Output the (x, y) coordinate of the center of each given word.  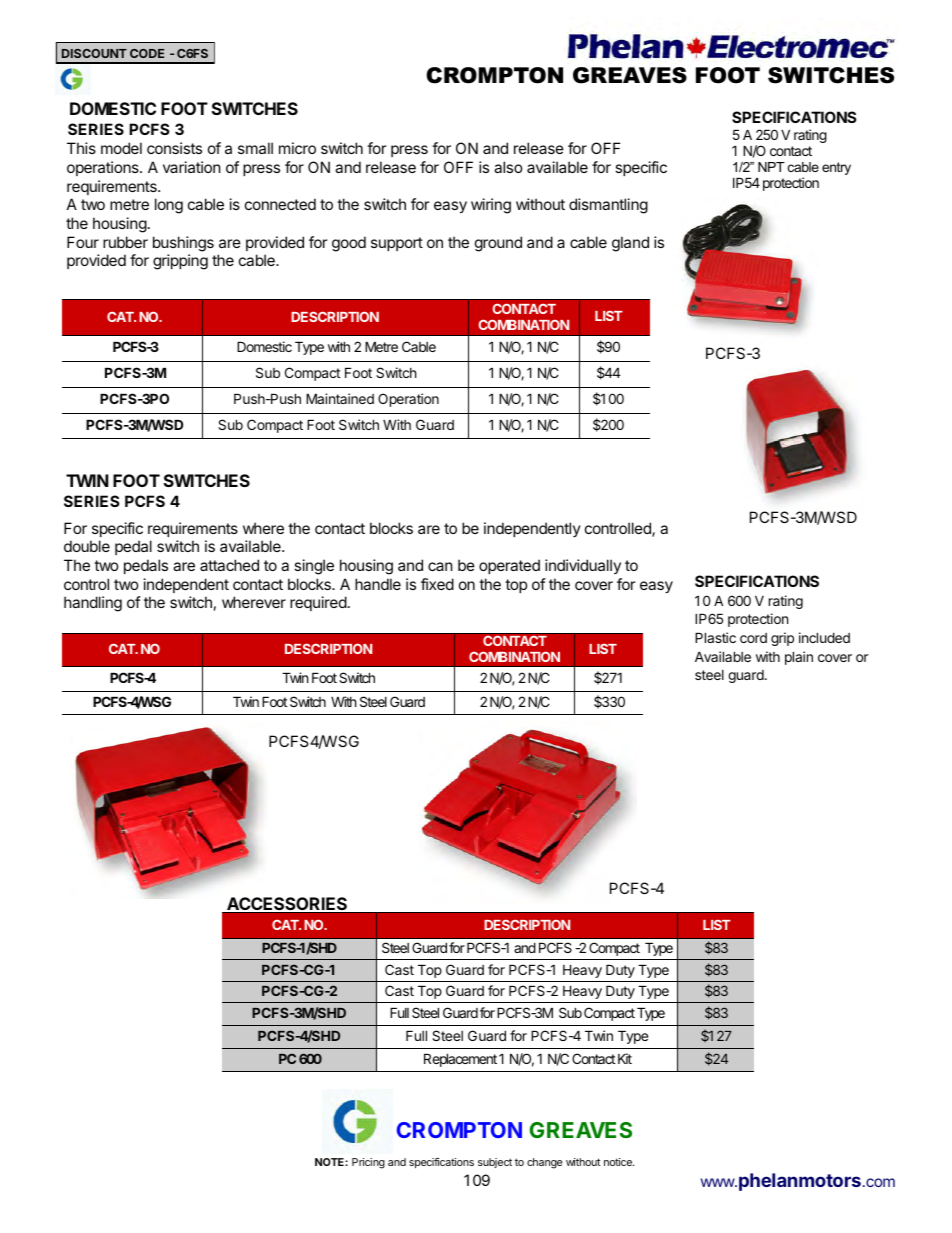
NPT (771, 167)
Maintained (340, 398)
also (508, 167)
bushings (183, 244)
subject (495, 1163)
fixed (437, 584)
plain (799, 658)
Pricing (368, 1163)
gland (630, 244)
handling (93, 604)
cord (753, 638)
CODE (147, 53)
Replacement (460, 1060)
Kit (625, 1058)
